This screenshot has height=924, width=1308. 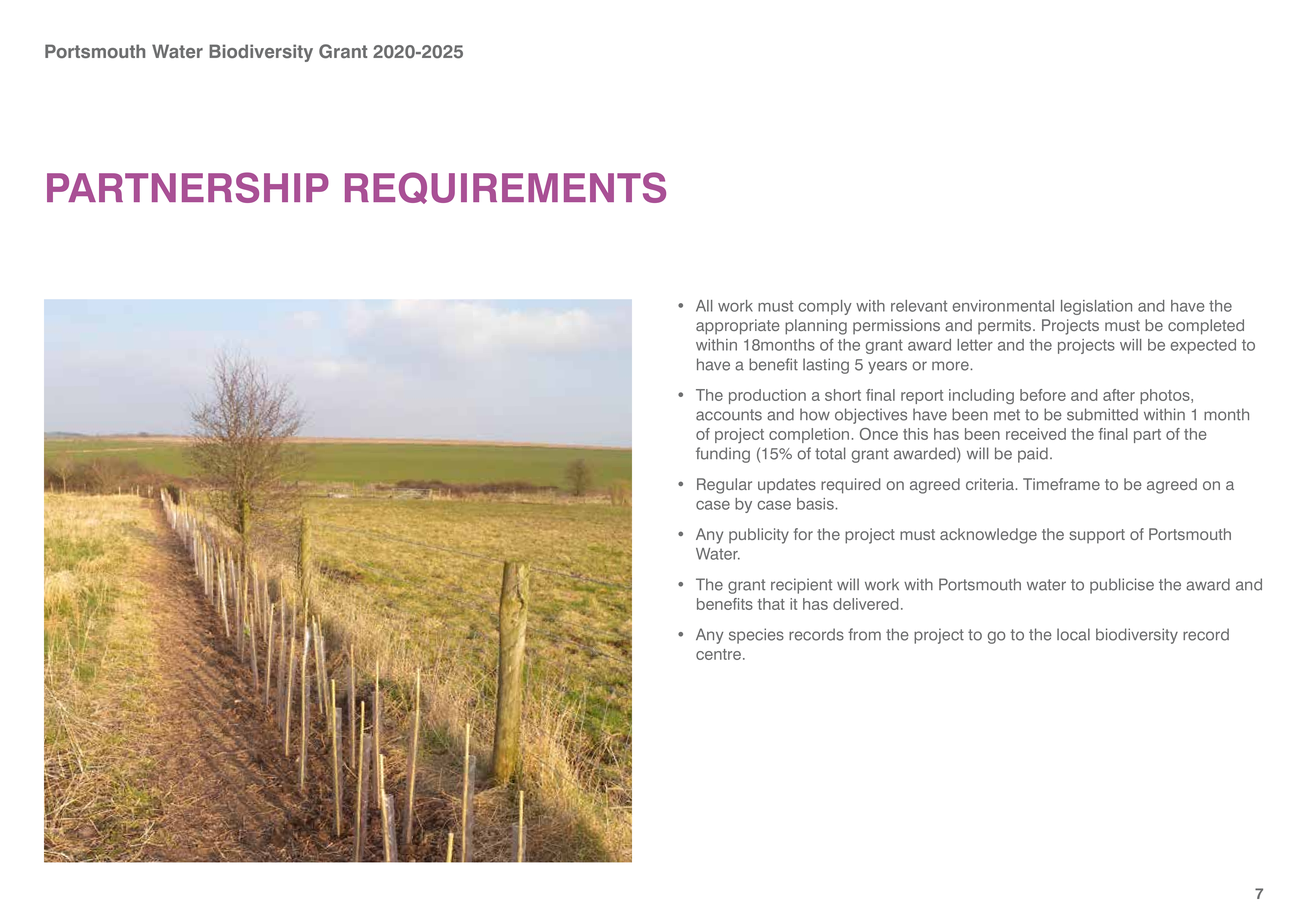 What do you see at coordinates (729, 415) in the screenshot?
I see `accounts` at bounding box center [729, 415].
